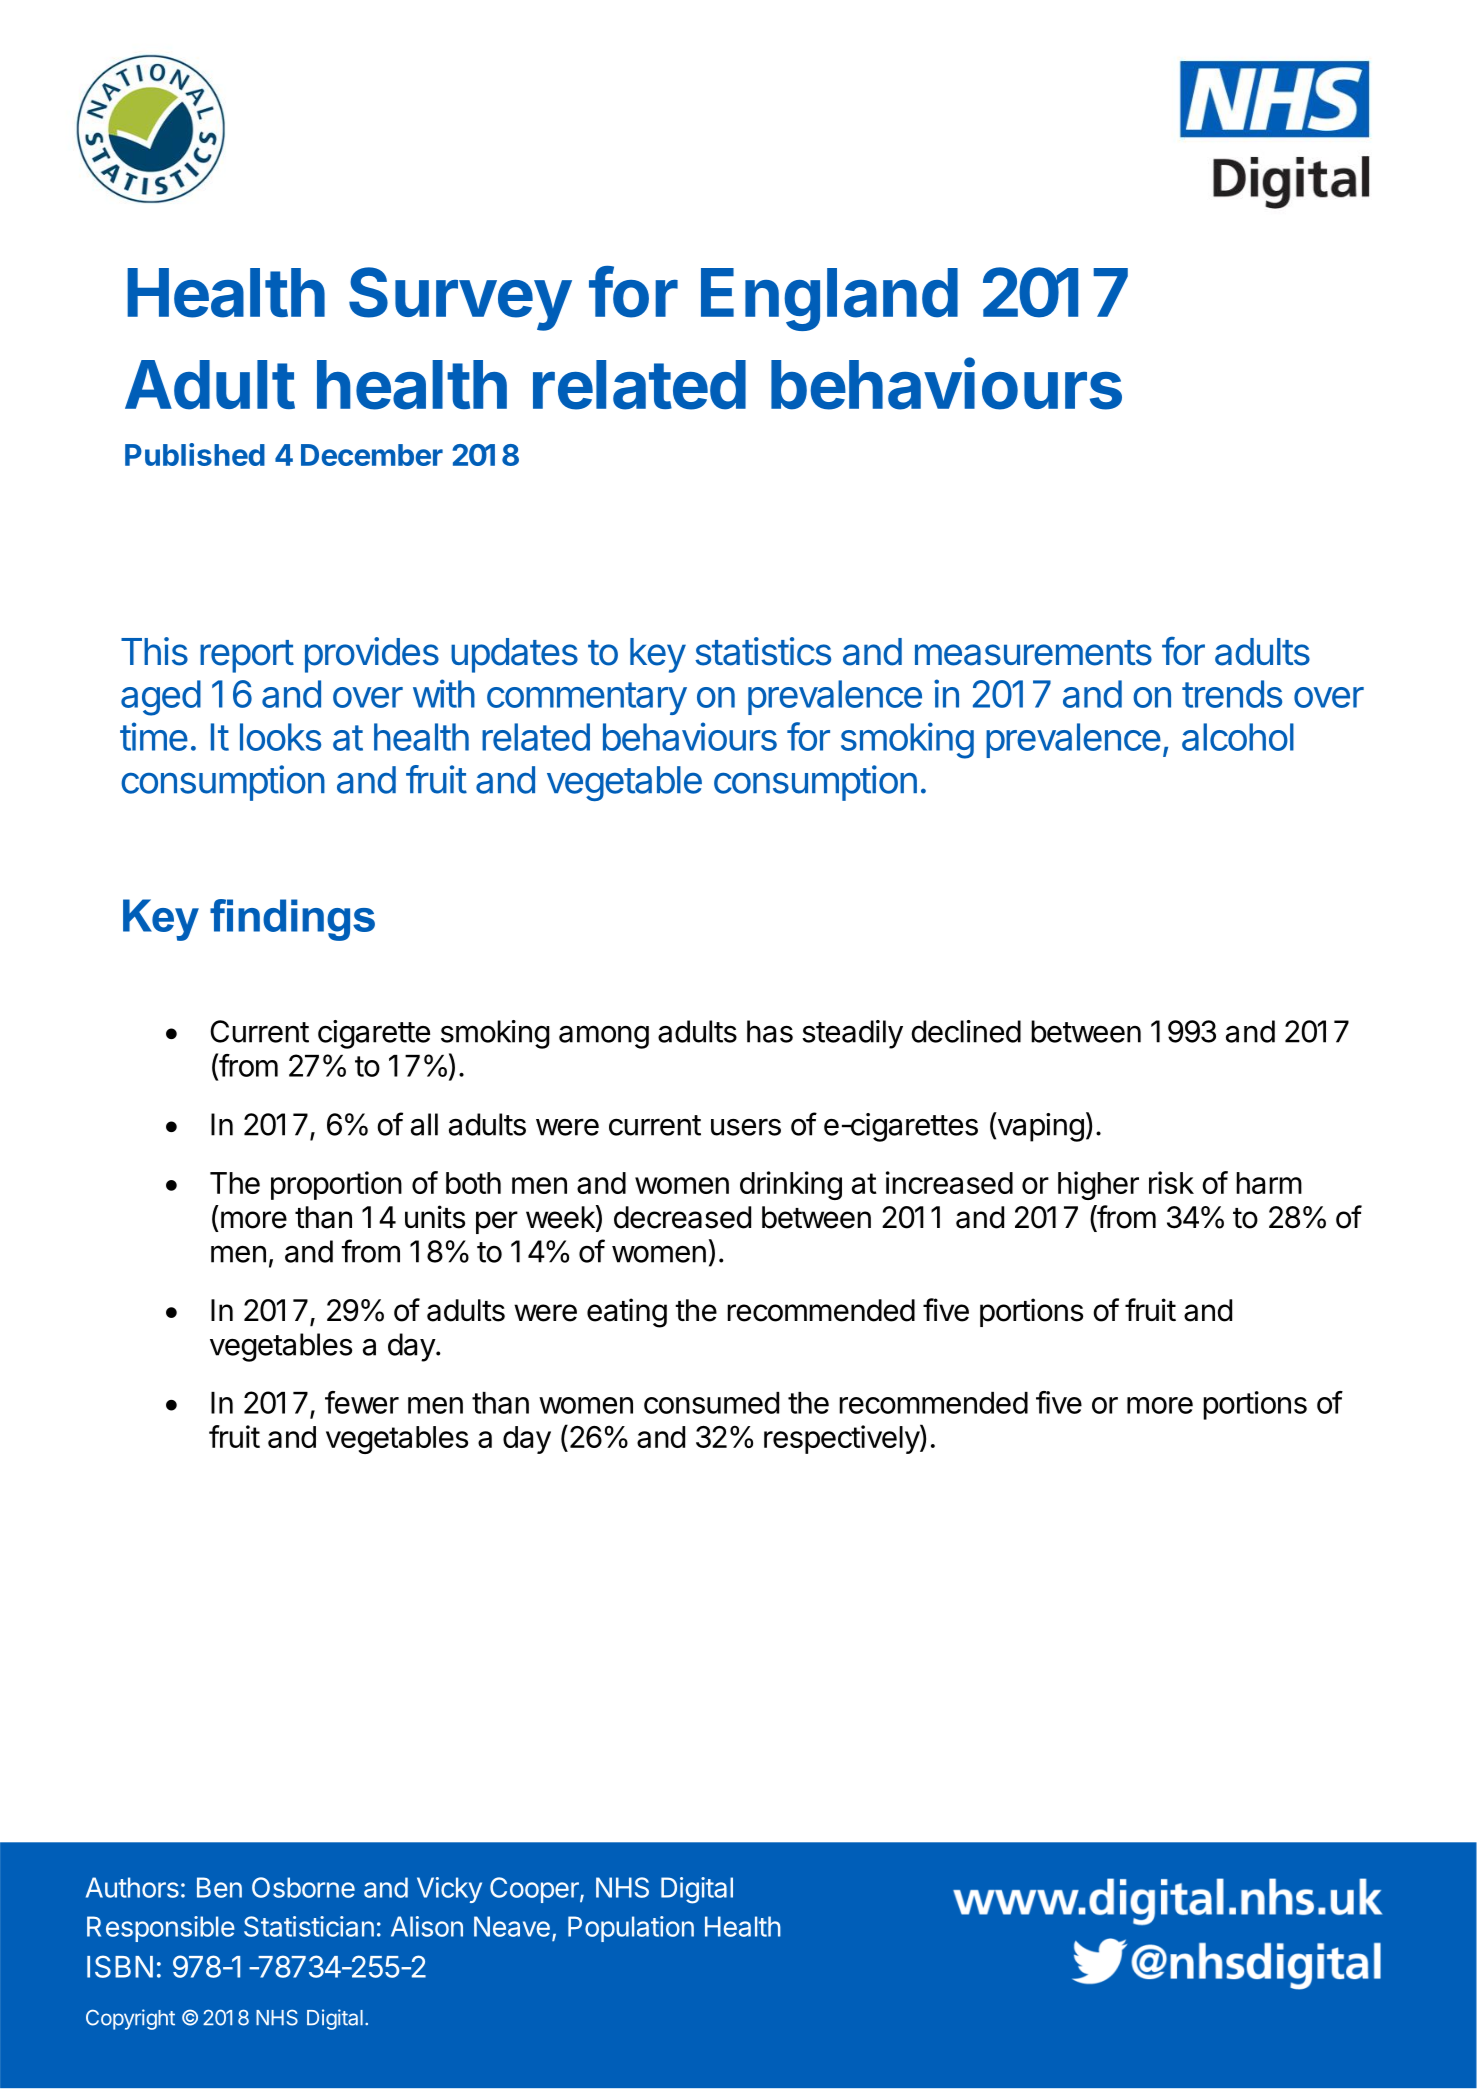 The image size is (1477, 2089). I want to click on England, so click(829, 299).
